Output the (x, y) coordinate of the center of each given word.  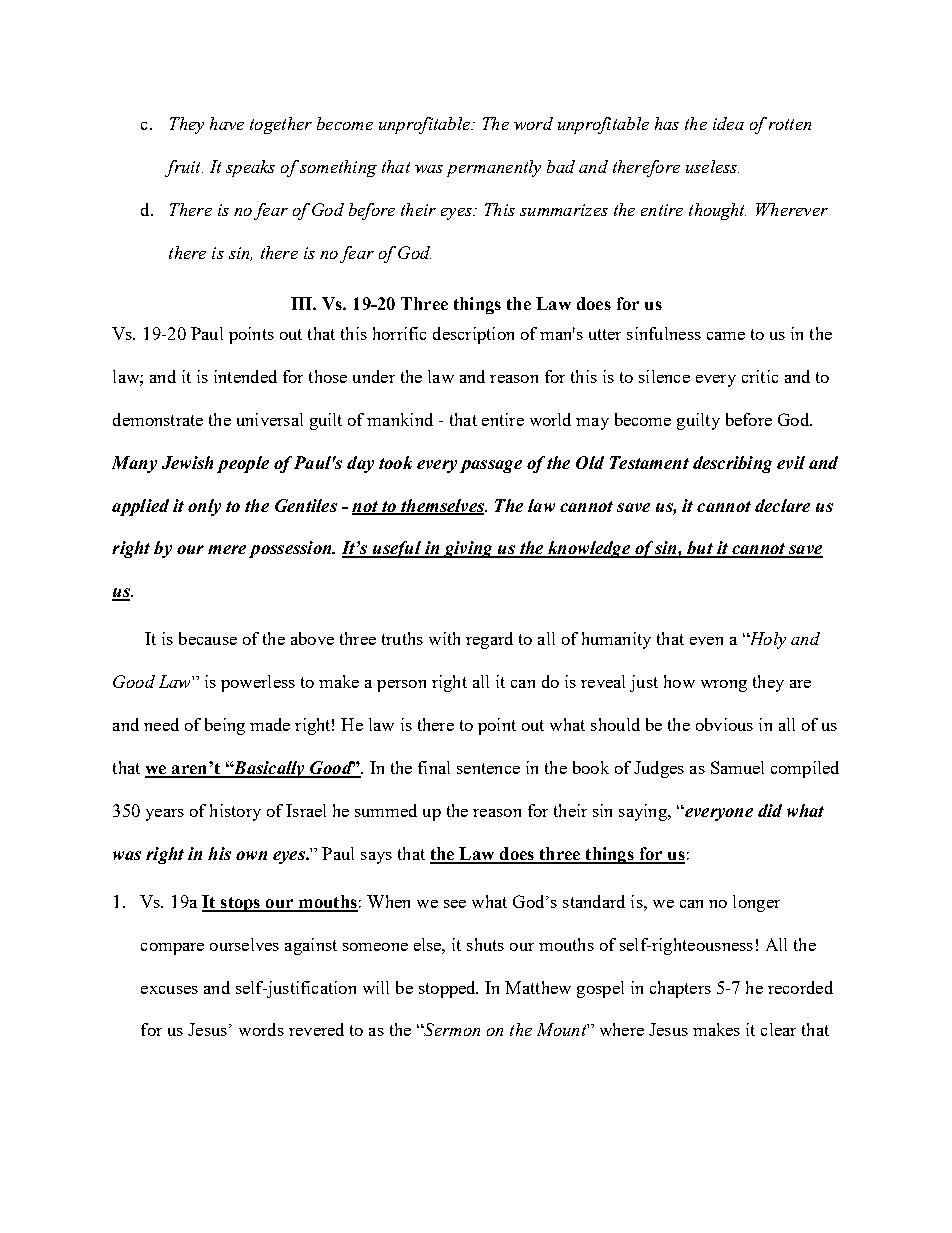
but (700, 549)
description (473, 335)
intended (245, 376)
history (235, 812)
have (227, 123)
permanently (494, 168)
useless (712, 166)
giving (468, 549)
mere (227, 549)
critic (760, 376)
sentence (488, 768)
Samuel (737, 767)
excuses (169, 990)
